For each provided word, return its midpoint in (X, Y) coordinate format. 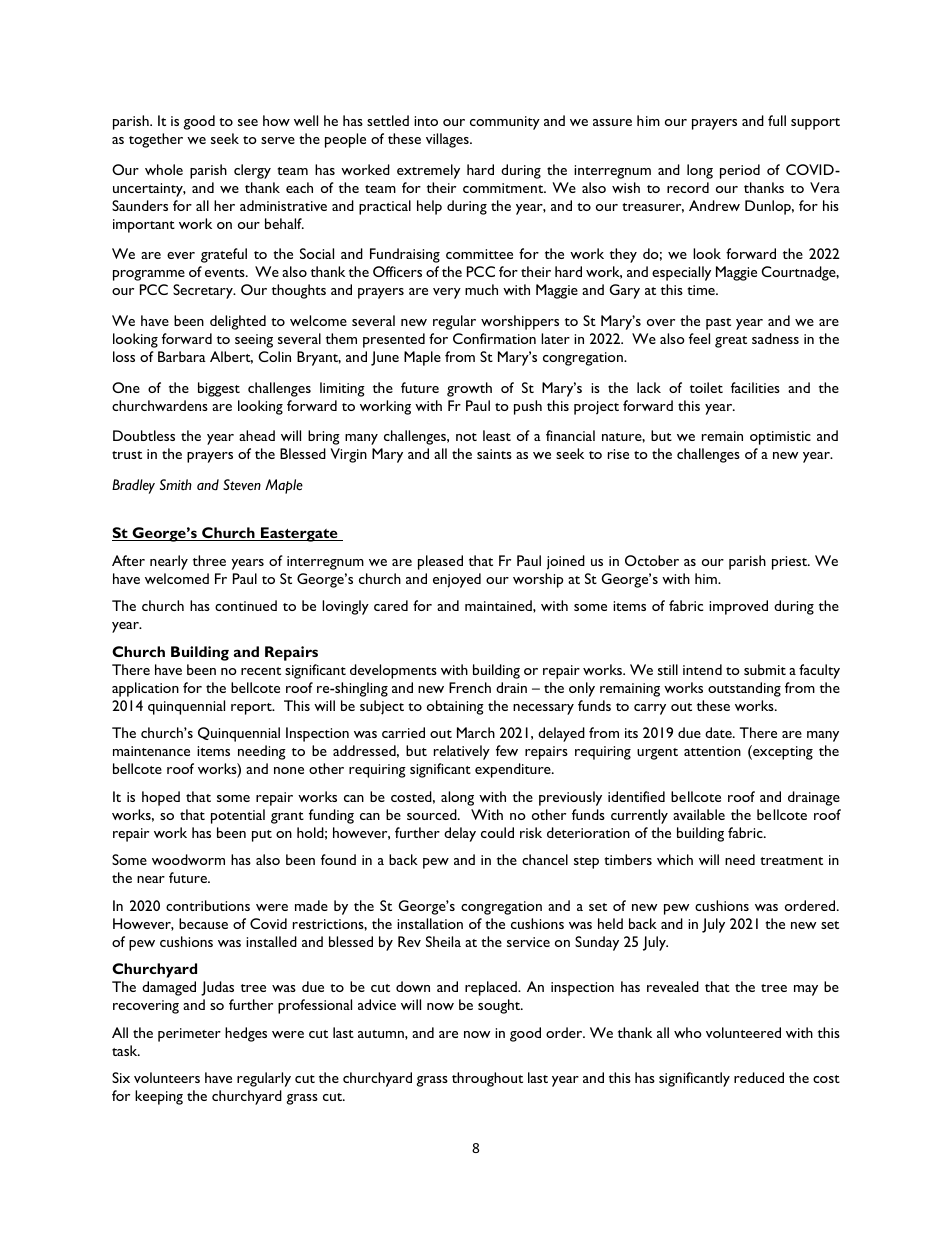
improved (738, 607)
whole (164, 169)
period (740, 171)
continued (246, 605)
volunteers (167, 1077)
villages (448, 140)
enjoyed (457, 580)
